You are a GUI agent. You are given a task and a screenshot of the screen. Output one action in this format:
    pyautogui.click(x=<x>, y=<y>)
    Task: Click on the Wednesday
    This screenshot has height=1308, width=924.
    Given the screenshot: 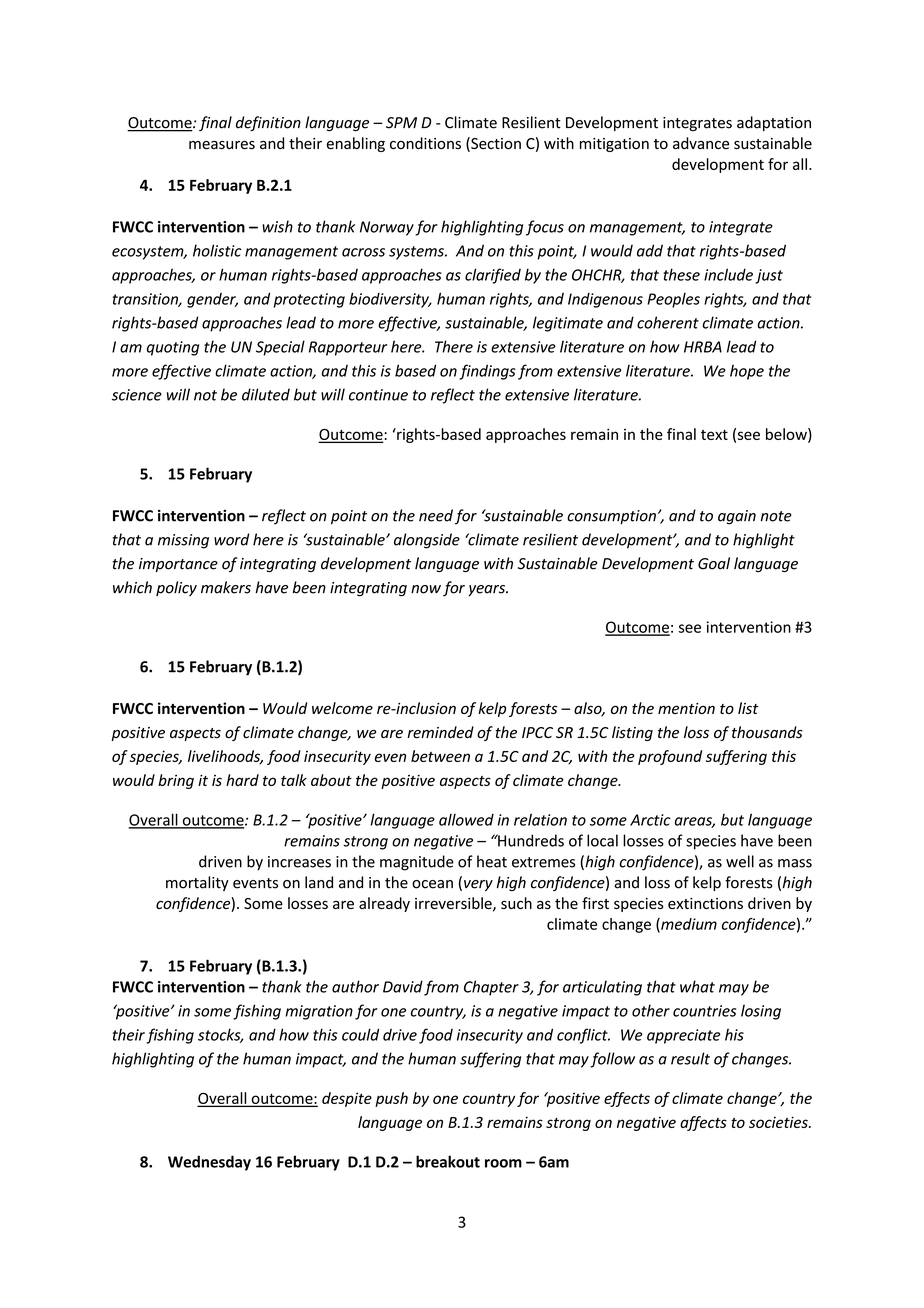 What is the action you would take?
    pyautogui.click(x=209, y=1163)
